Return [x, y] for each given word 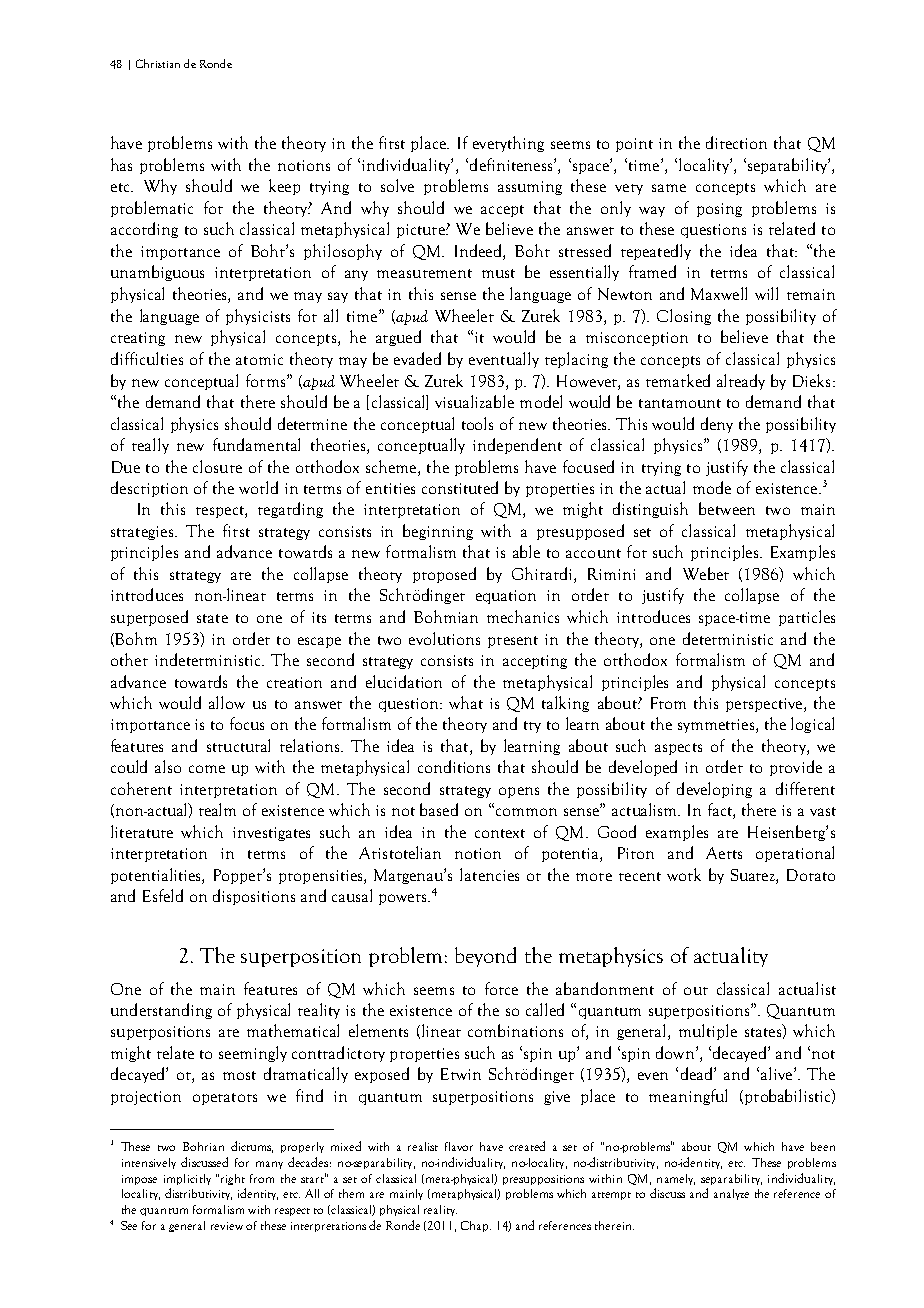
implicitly [187, 1179]
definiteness [512, 164]
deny [717, 425]
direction [736, 142]
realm [217, 809]
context [500, 833]
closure [217, 466]
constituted [460, 487]
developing [714, 790]
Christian [158, 63]
